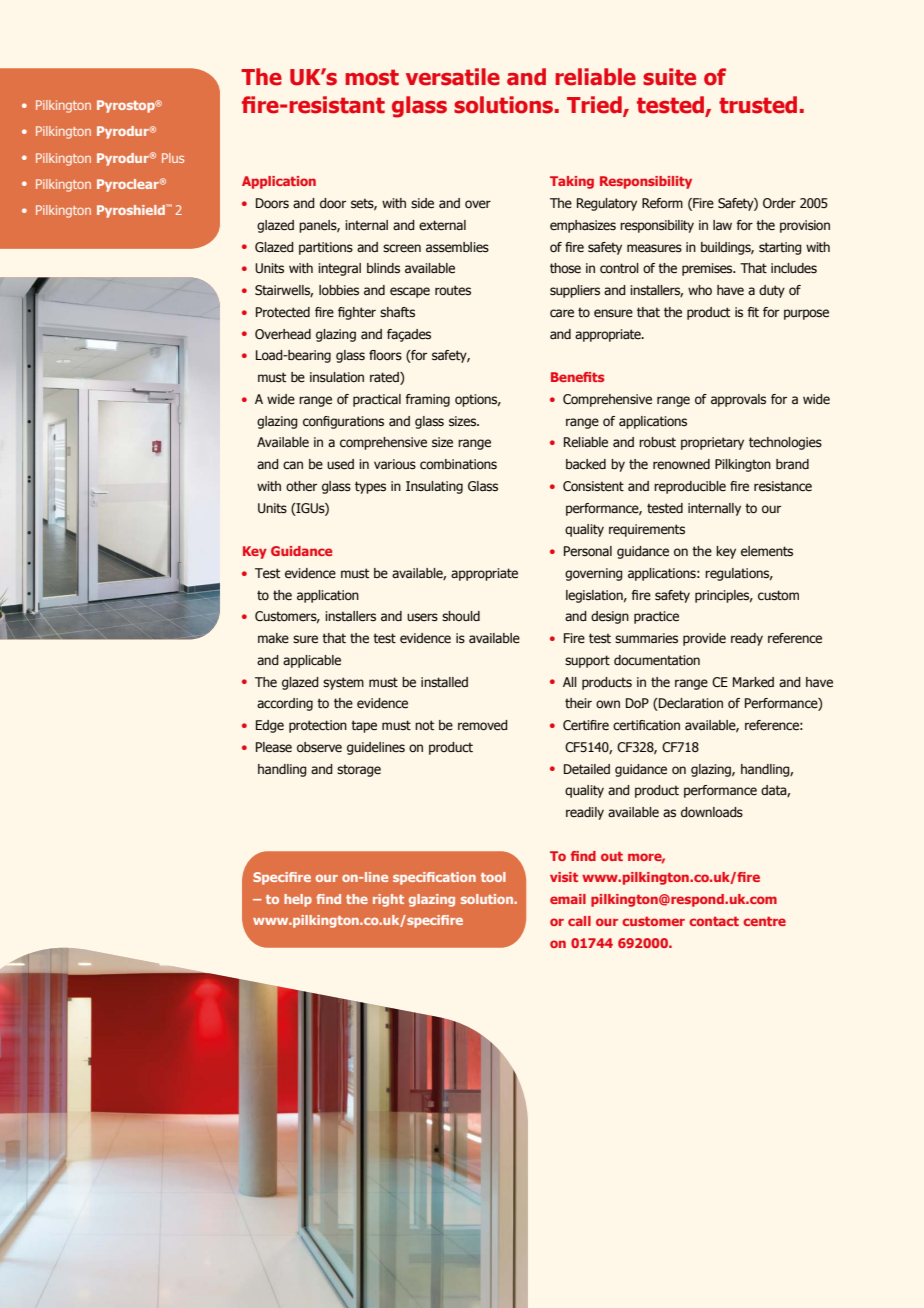 This document has width=924, height=1308. I want to click on Protected, so click(283, 312).
